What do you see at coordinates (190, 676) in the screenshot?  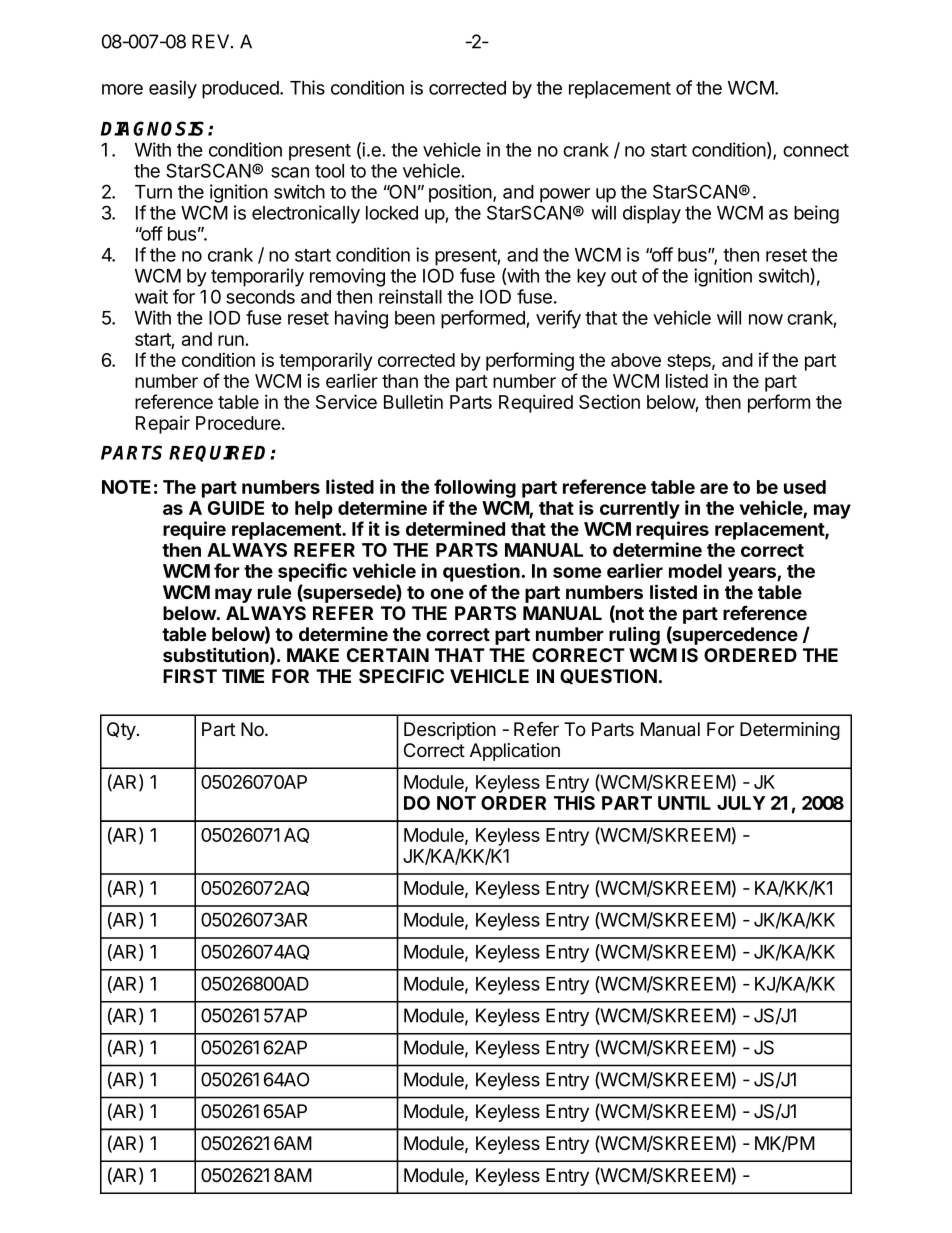 I see `FIRST` at bounding box center [190, 676].
